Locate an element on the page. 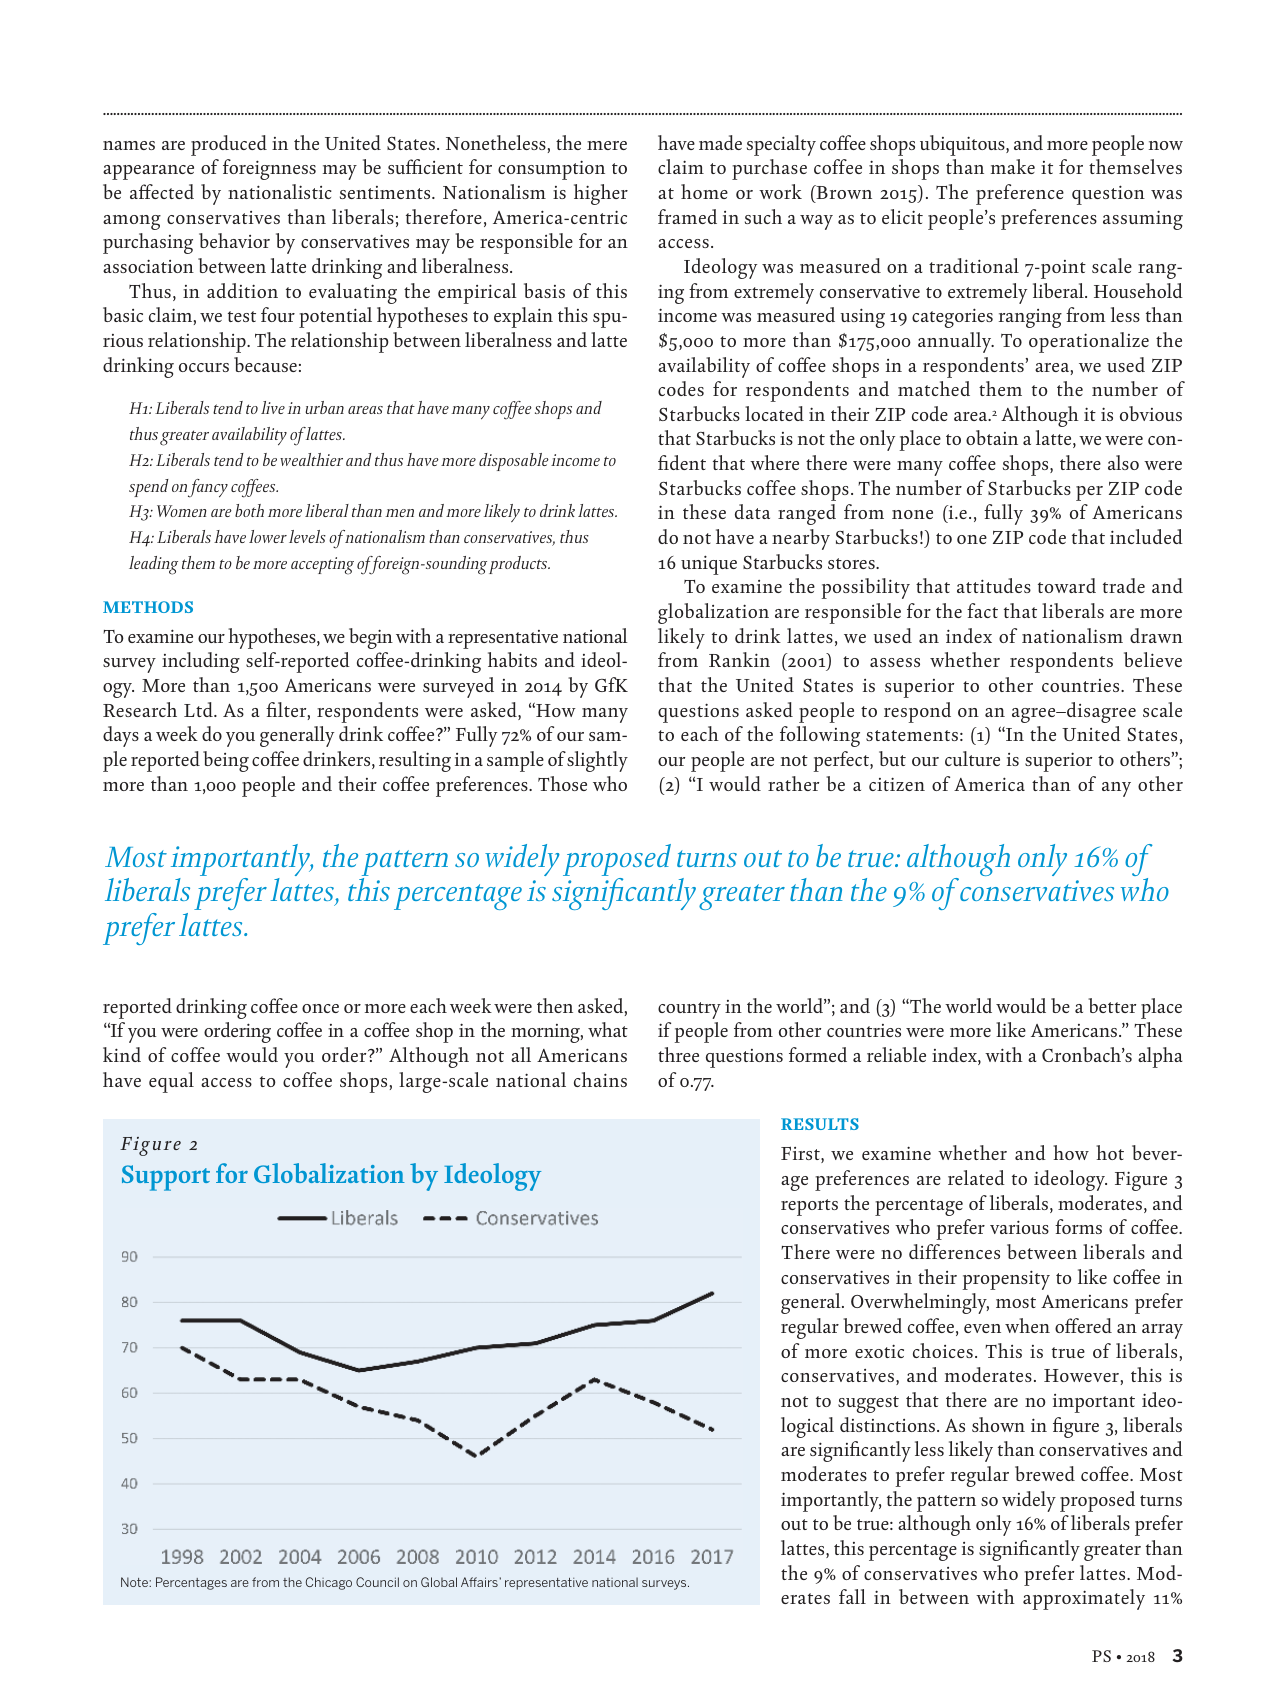  Affairs is located at coordinates (479, 1582).
